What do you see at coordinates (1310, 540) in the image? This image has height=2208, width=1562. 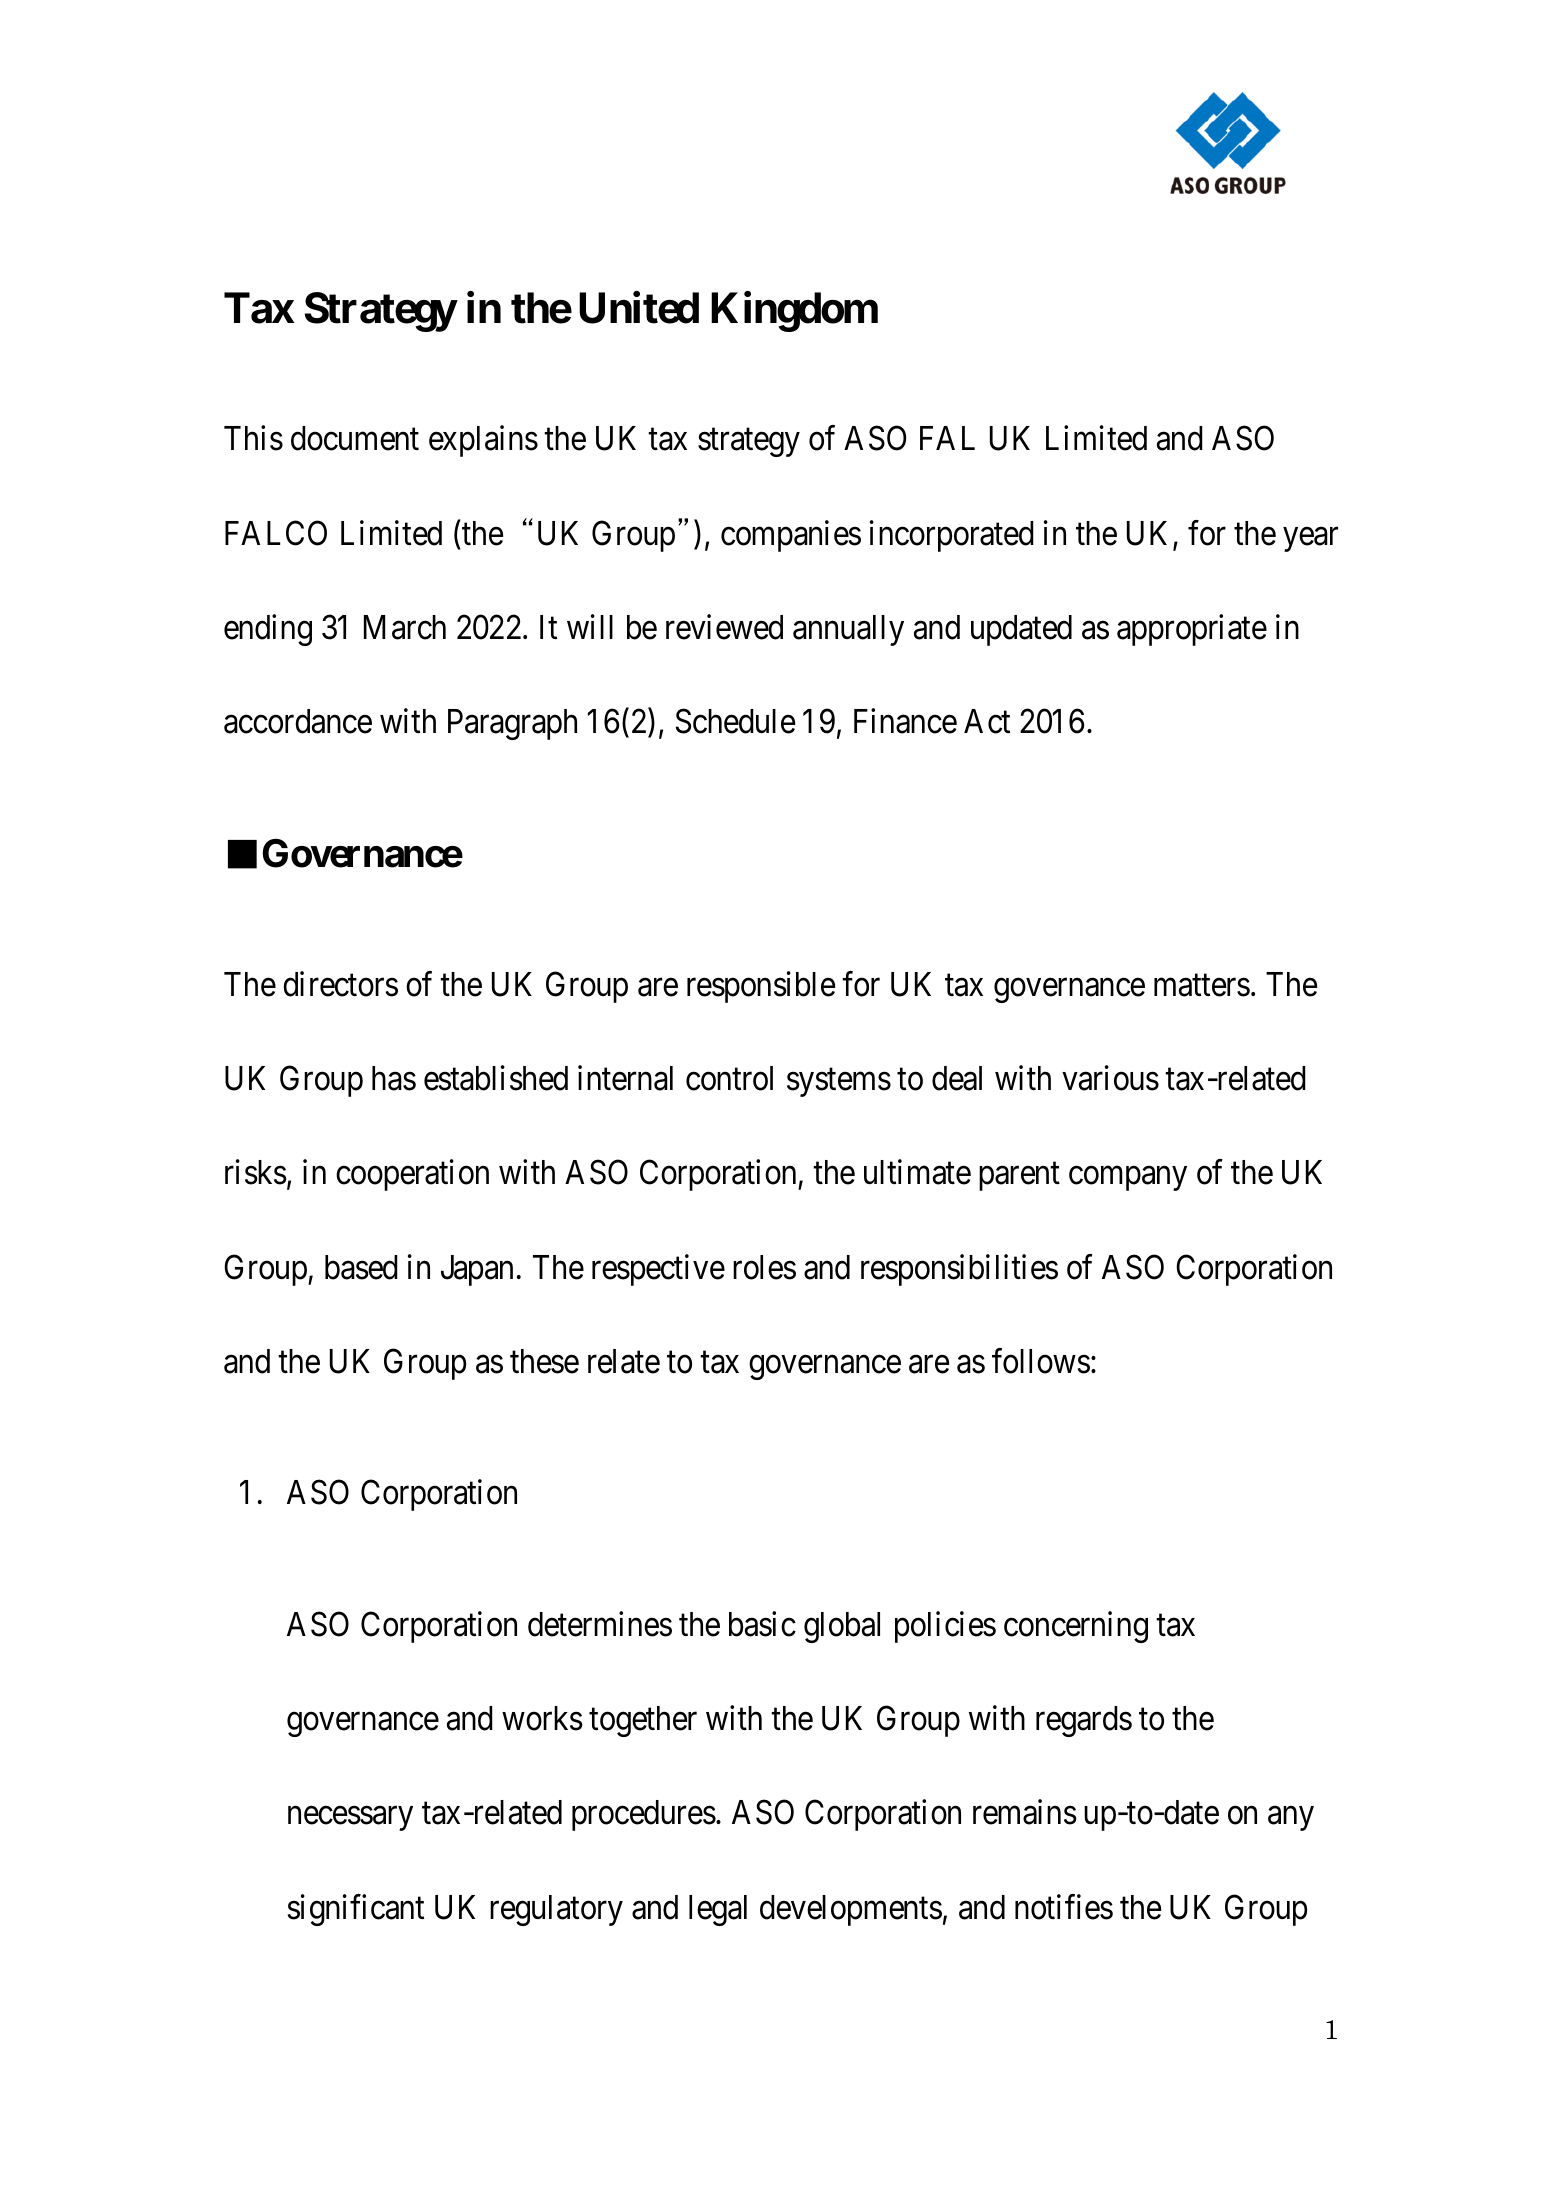 I see `year` at bounding box center [1310, 540].
